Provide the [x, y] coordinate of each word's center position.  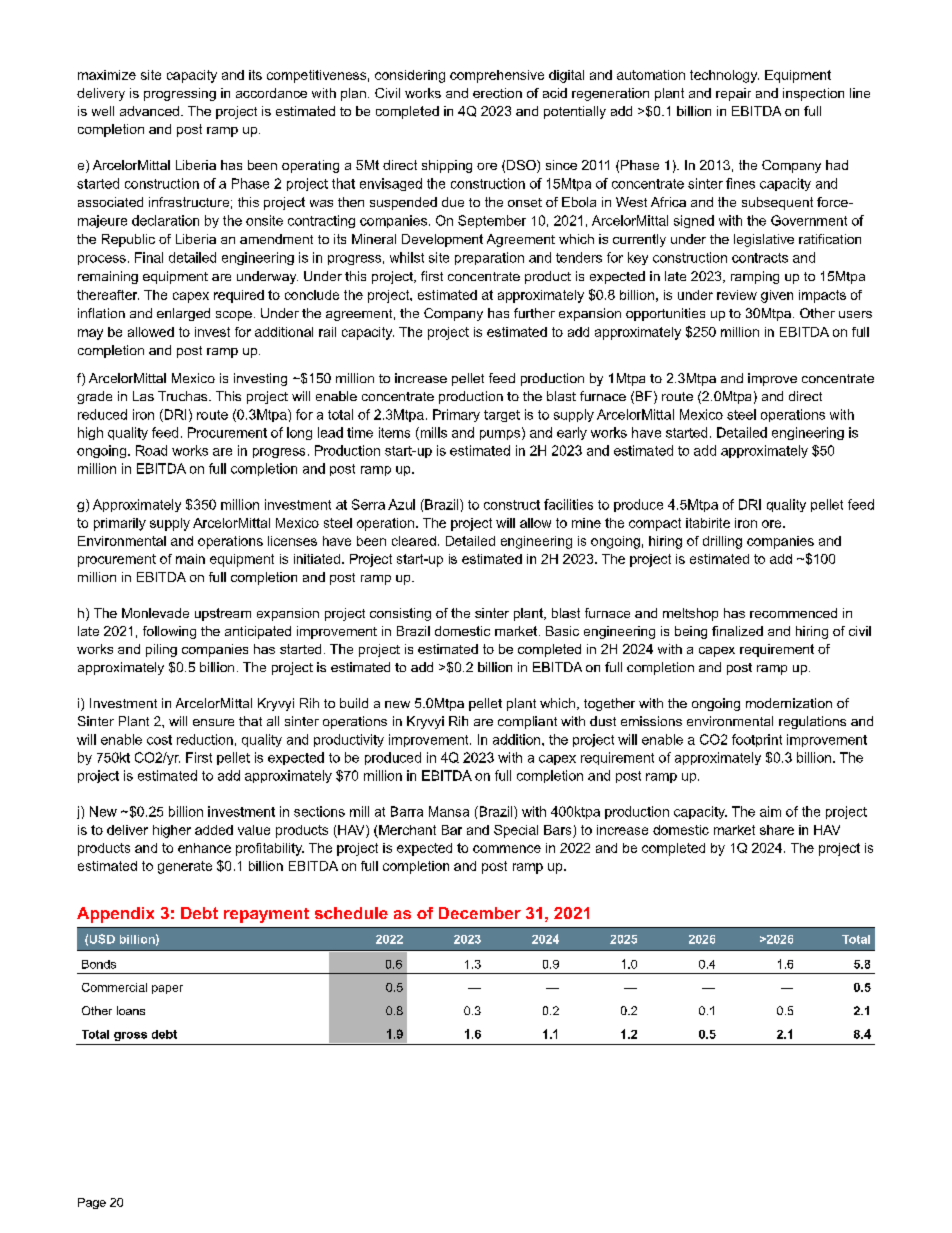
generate [185, 867]
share [777, 830]
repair [733, 94]
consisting [400, 614]
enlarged [183, 314]
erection [497, 93]
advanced [149, 111]
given [777, 296]
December [480, 913]
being [691, 632]
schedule [351, 913]
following [169, 632]
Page [92, 1203]
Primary [456, 415]
